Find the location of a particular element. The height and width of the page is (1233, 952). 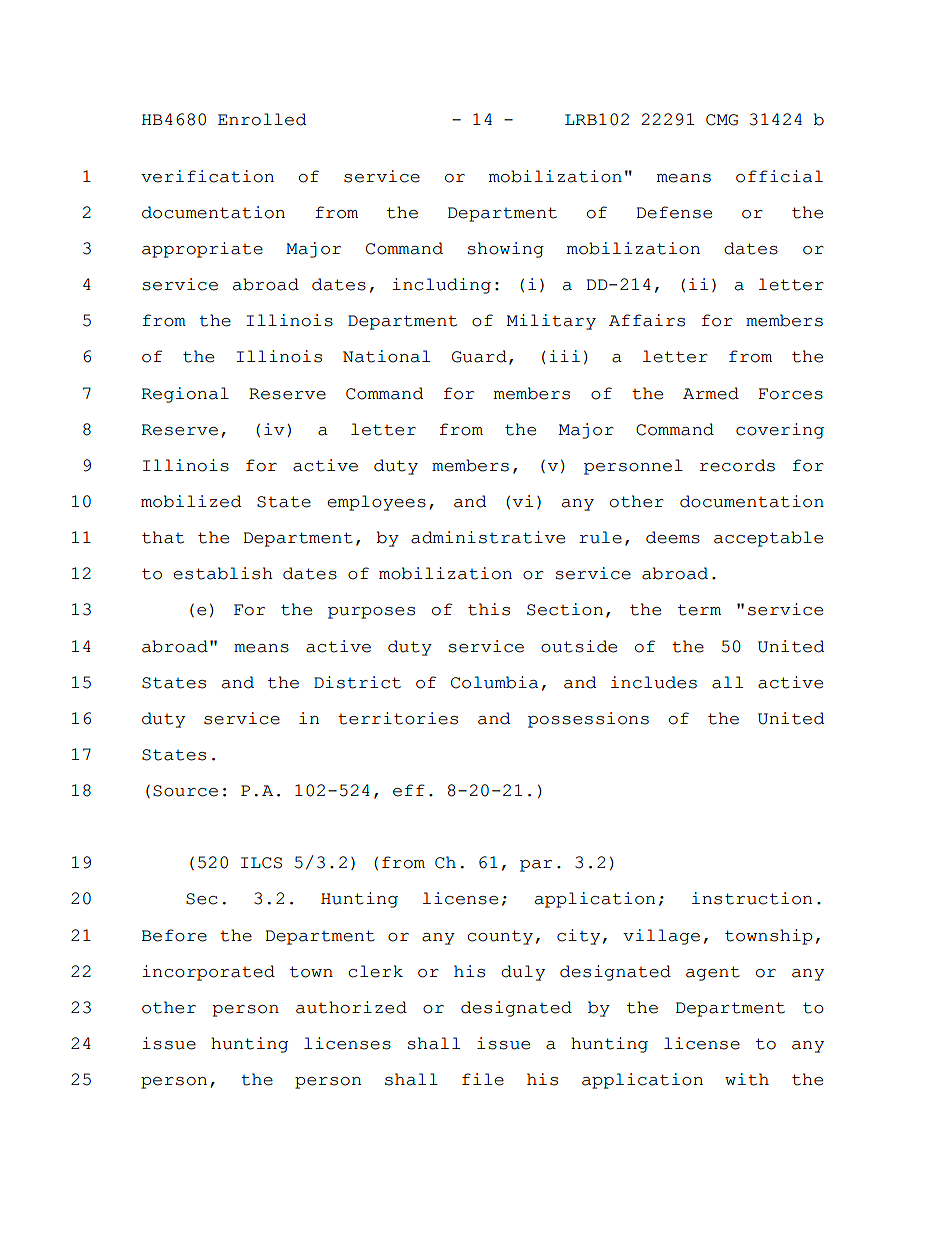

incorporated is located at coordinates (208, 973).
